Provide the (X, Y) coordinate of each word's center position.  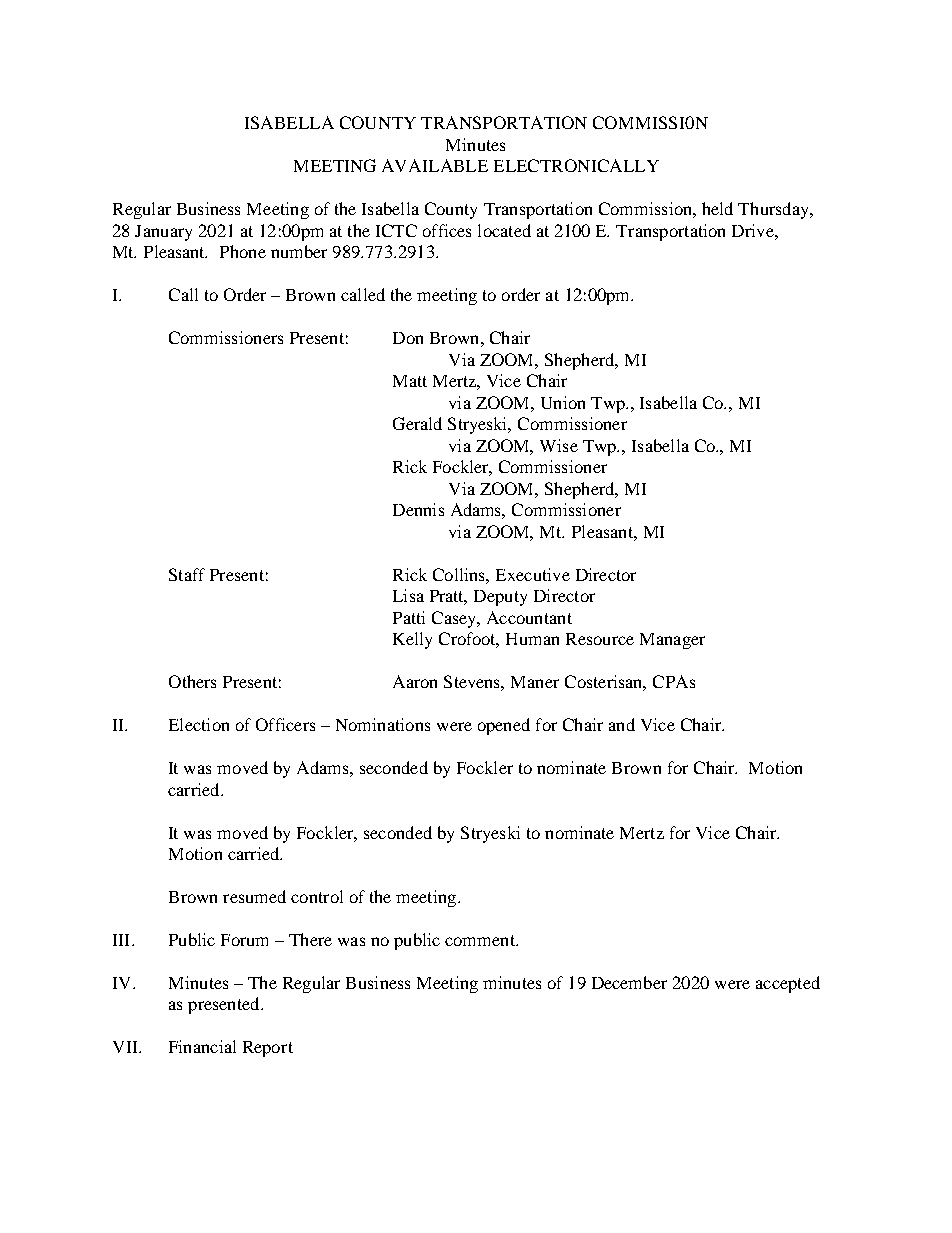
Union (563, 402)
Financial (202, 1046)
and (622, 724)
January (163, 233)
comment (481, 940)
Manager (672, 641)
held (717, 208)
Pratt (448, 597)
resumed (254, 896)
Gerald (417, 423)
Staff (187, 574)
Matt (410, 381)
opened (504, 726)
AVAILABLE (435, 165)
